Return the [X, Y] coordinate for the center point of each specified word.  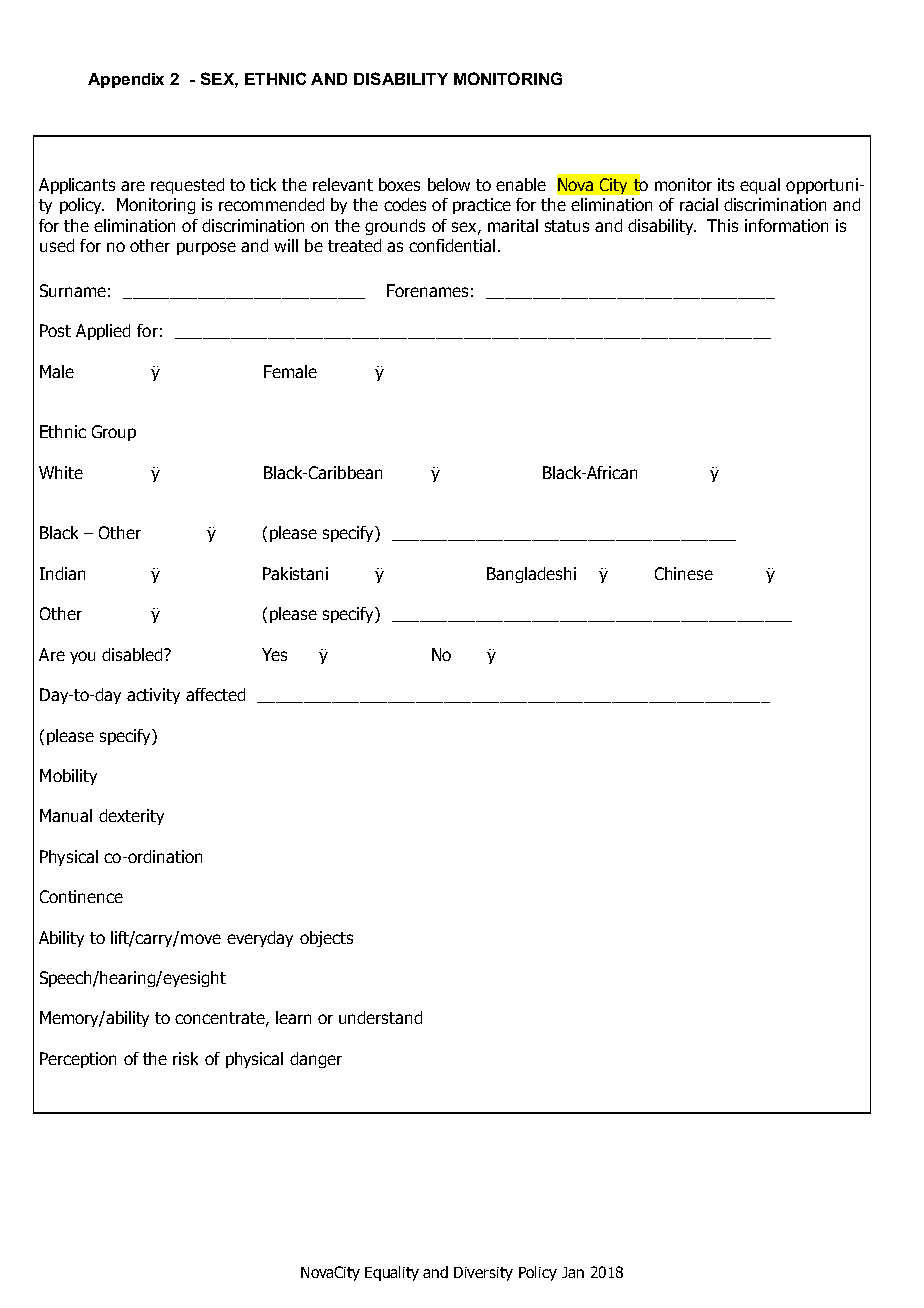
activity [153, 696]
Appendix [126, 80]
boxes [399, 184]
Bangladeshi [531, 575]
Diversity [483, 1274]
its [726, 184]
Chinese [684, 573]
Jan [573, 1272]
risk [185, 1058]
